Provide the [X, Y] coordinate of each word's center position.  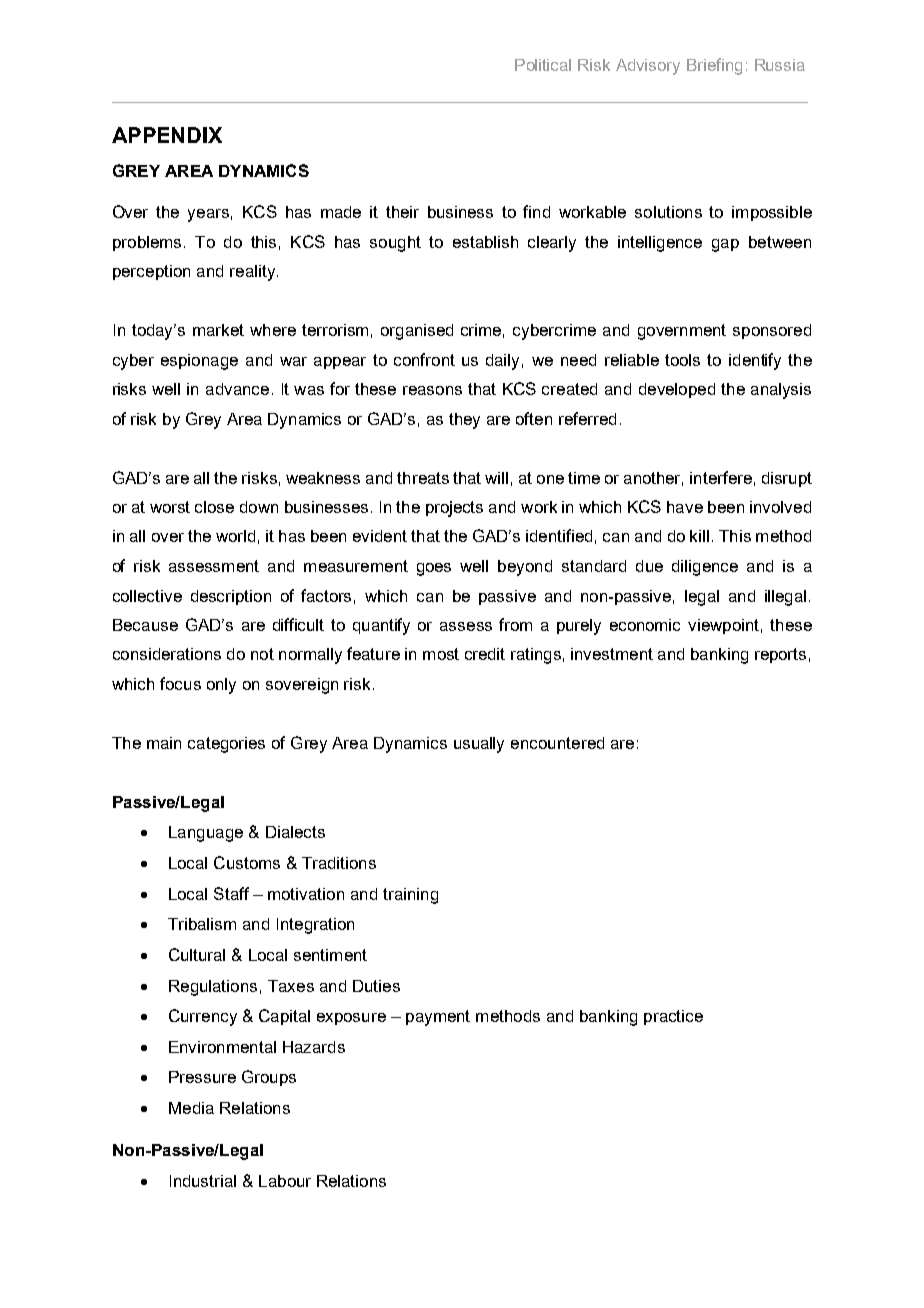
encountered [557, 743]
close [214, 507]
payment [438, 1018]
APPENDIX [167, 135]
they [464, 421]
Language [206, 834]
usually [479, 745]
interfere [721, 477]
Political [543, 65]
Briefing [714, 66]
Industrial [203, 1181]
